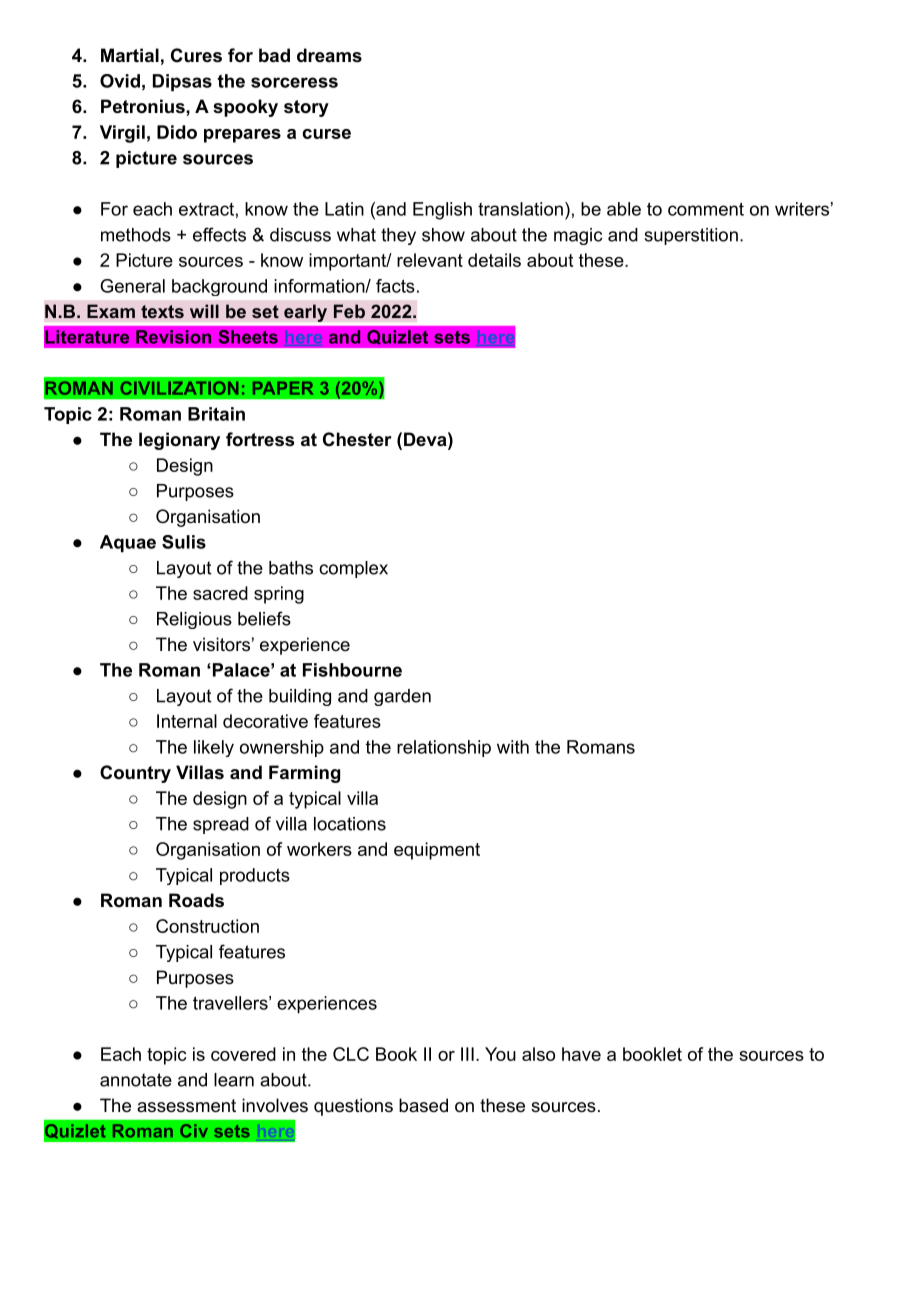  Describe the element at coordinates (353, 569) in the image. I see `complex` at that location.
